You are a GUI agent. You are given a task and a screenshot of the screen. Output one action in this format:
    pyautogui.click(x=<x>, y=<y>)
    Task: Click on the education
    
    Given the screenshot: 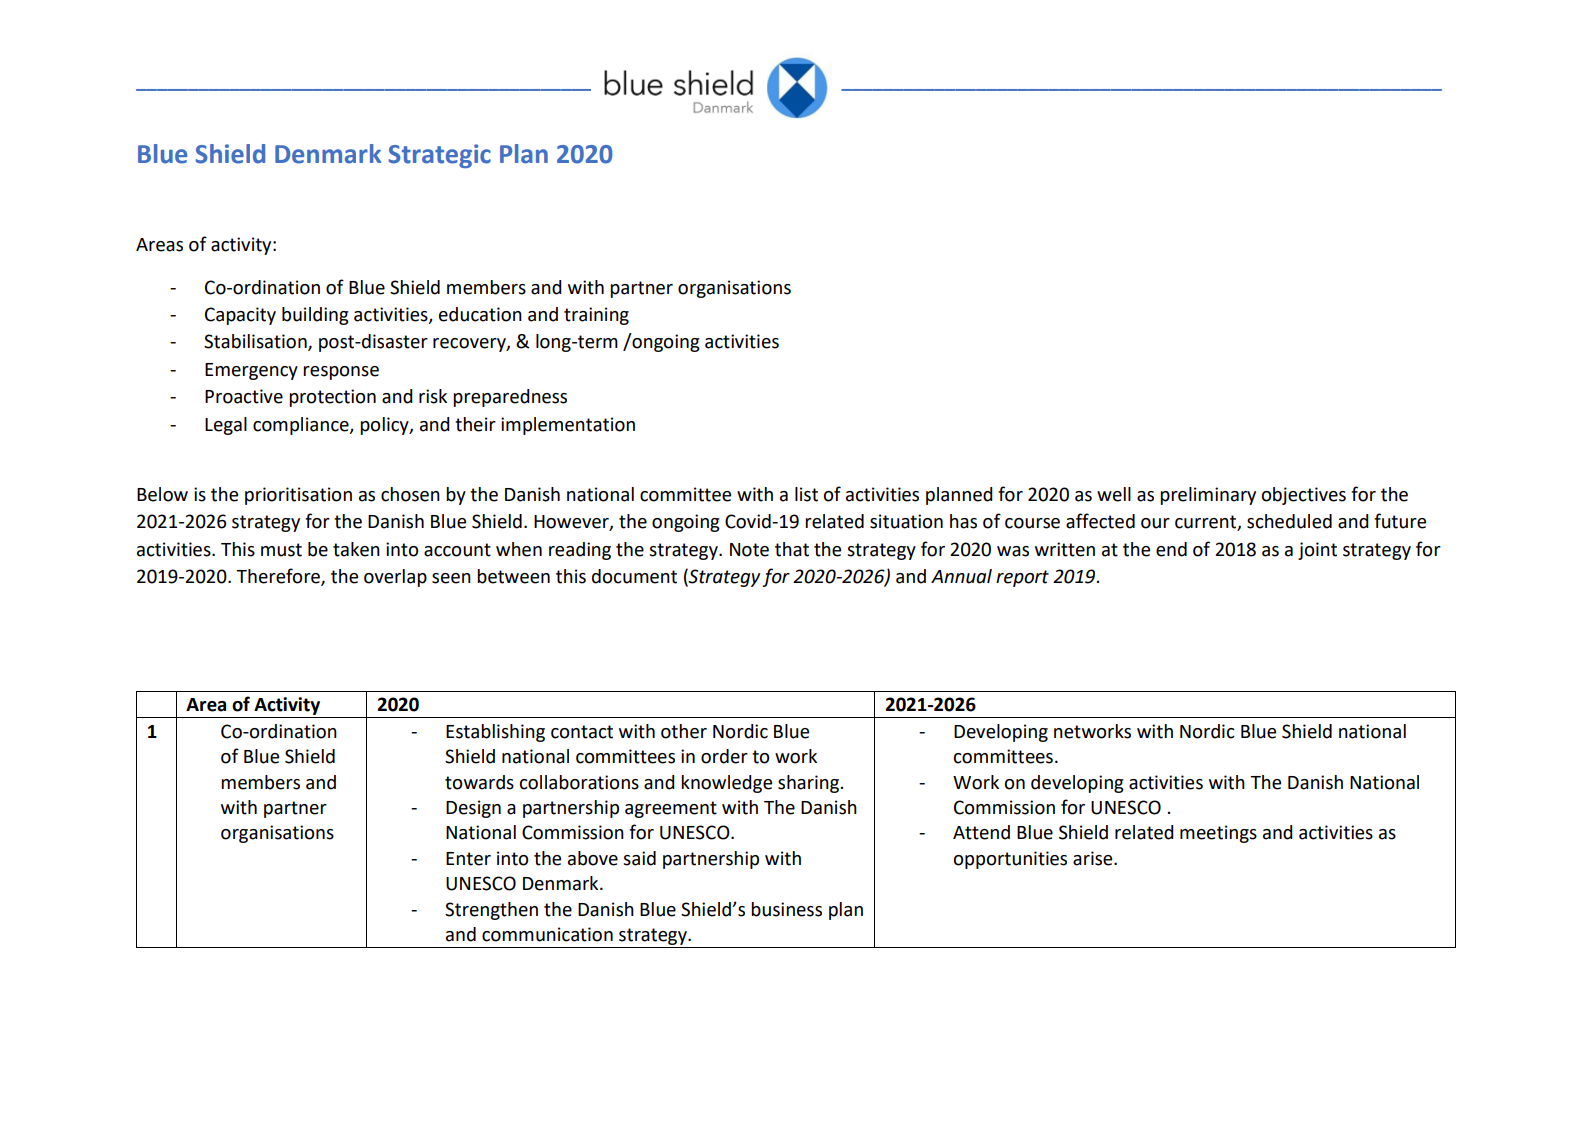 What is the action you would take?
    pyautogui.click(x=480, y=314)
